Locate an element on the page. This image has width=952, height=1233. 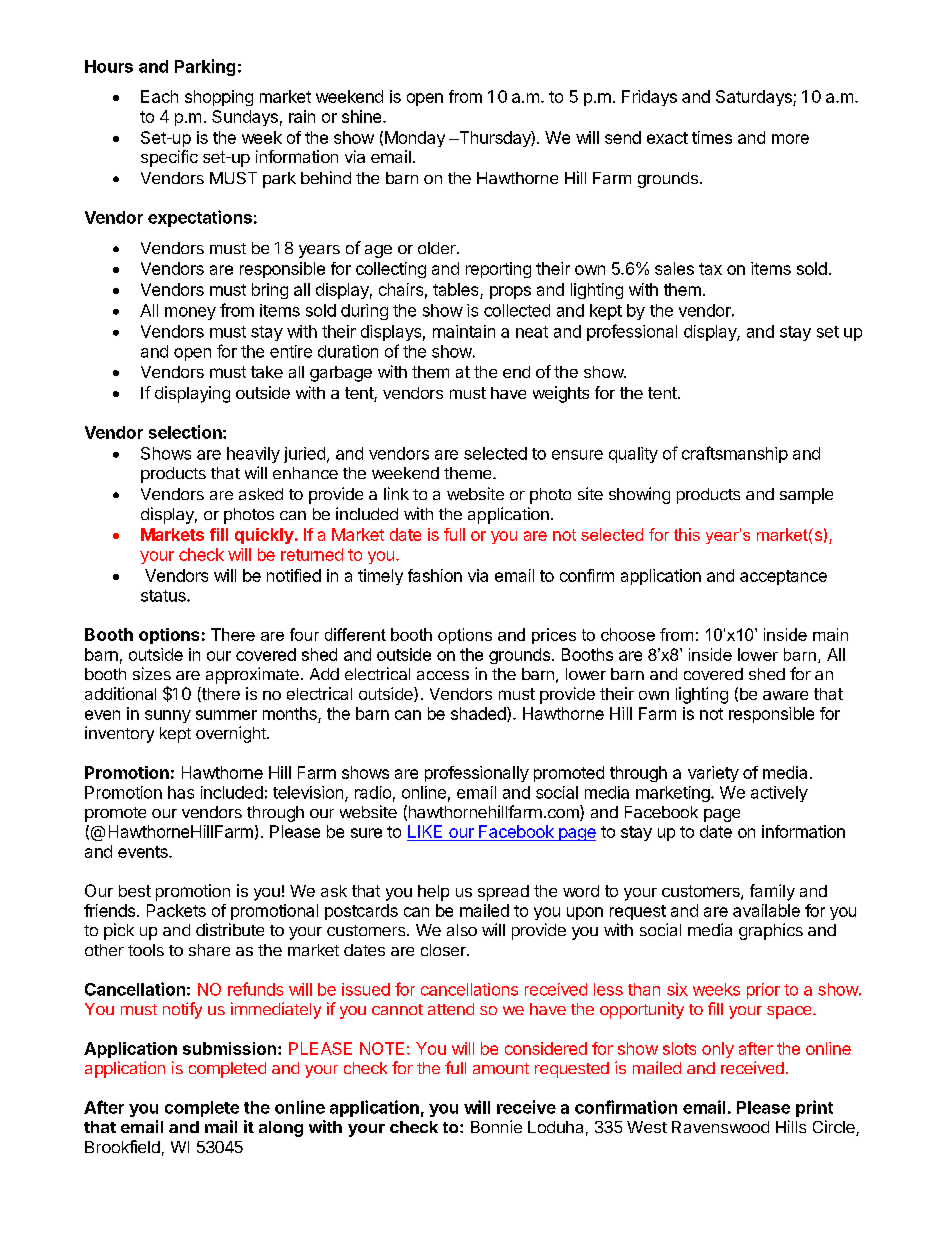
Saturdays is located at coordinates (755, 98).
